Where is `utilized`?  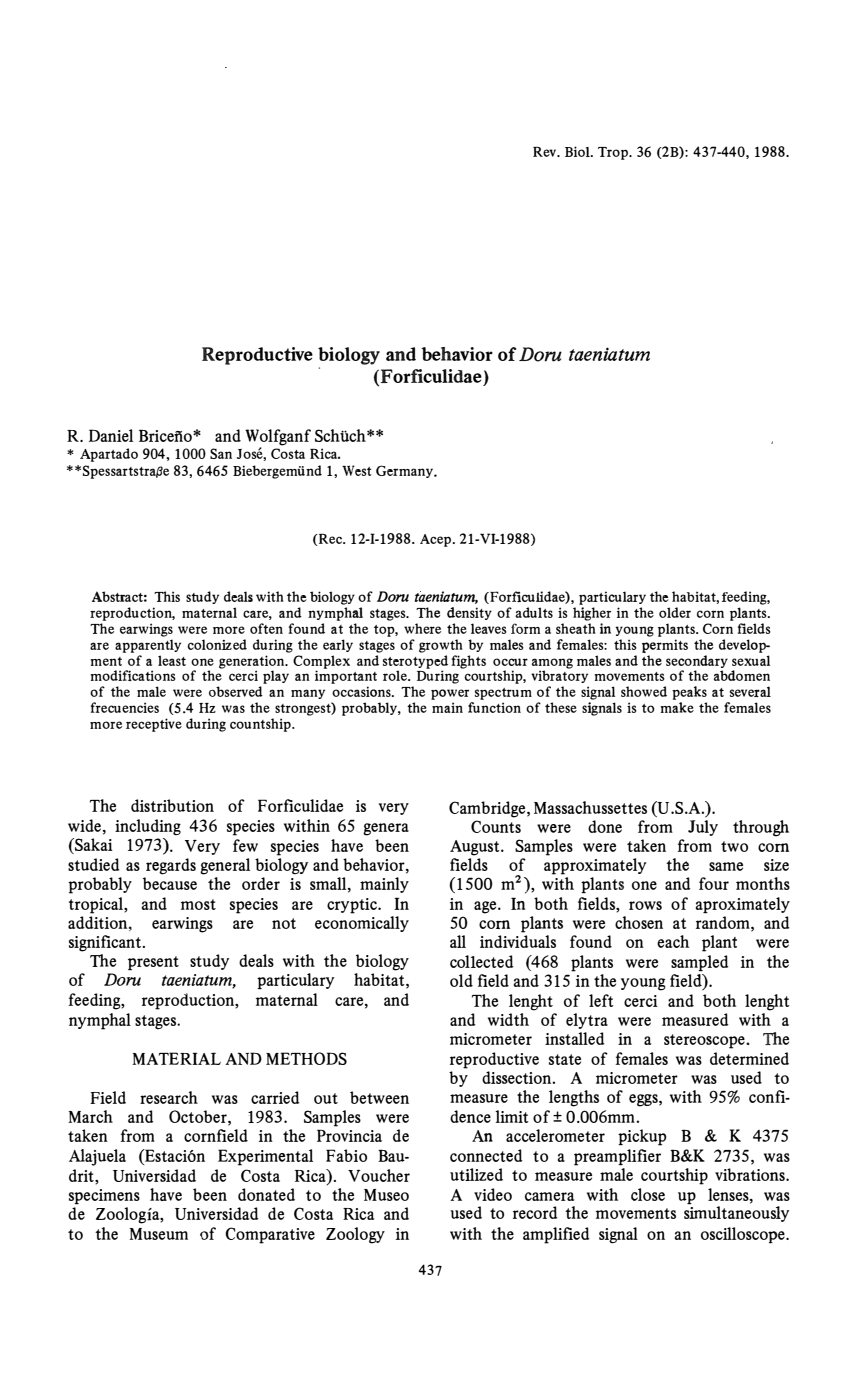
utilized is located at coordinates (476, 1174).
